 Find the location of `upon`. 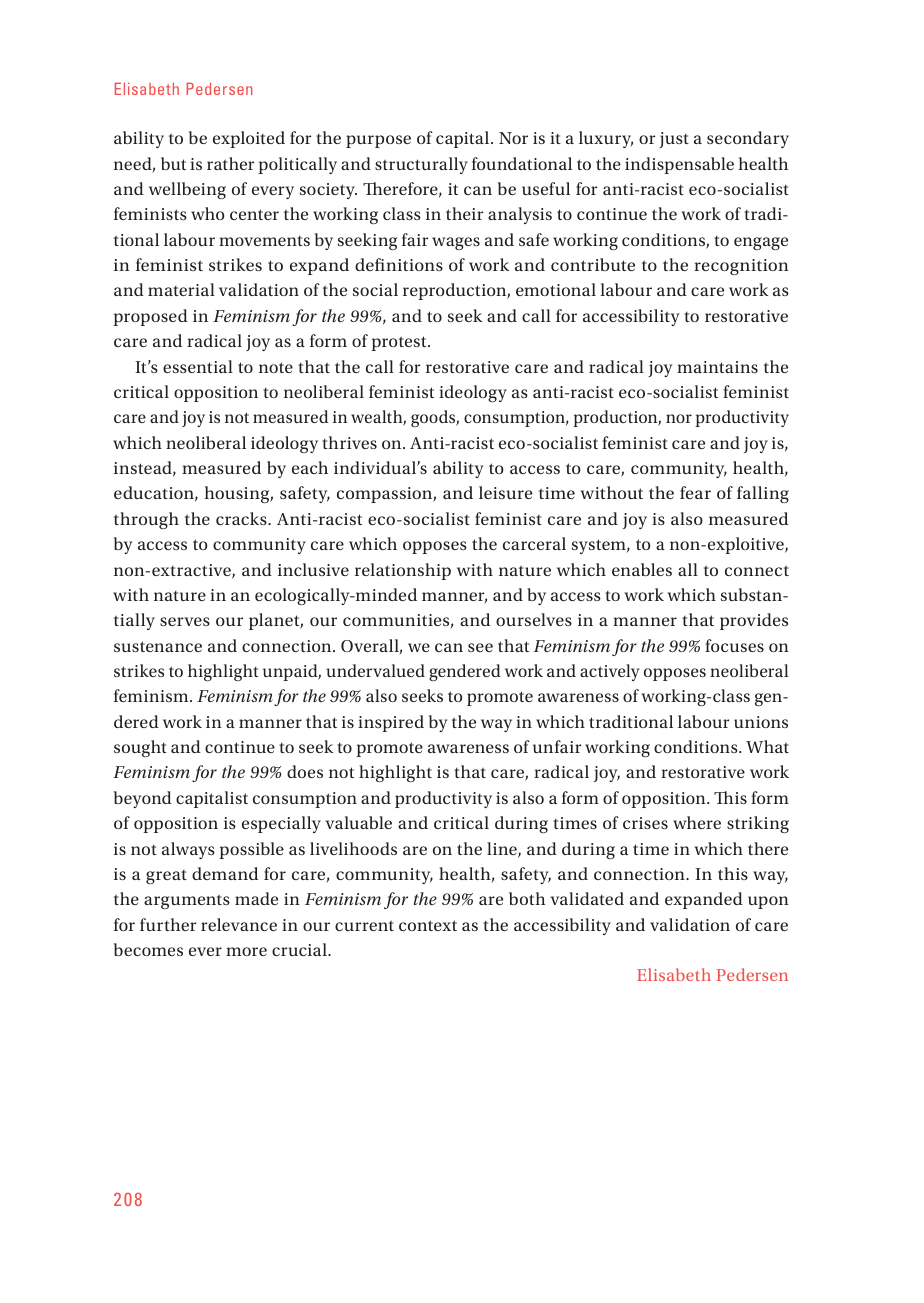

upon is located at coordinates (768, 902).
